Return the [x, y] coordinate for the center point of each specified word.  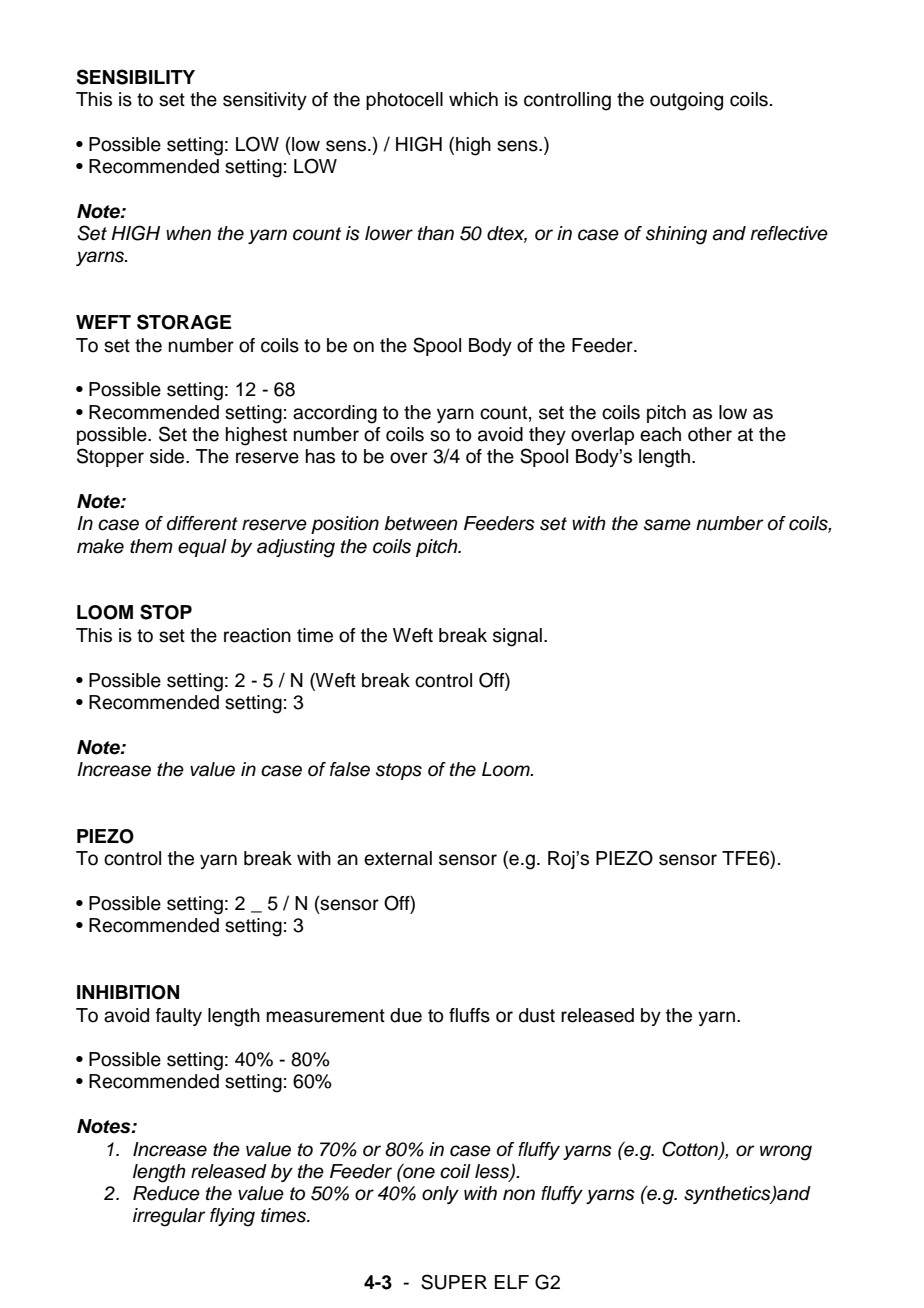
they [547, 436]
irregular [169, 1217]
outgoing [686, 101]
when [188, 233]
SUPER [454, 1282]
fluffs [469, 1015]
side [168, 456]
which [473, 99]
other [710, 434]
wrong [786, 1153]
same [667, 525]
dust [537, 1015]
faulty [179, 1017]
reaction [257, 635]
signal [517, 637]
